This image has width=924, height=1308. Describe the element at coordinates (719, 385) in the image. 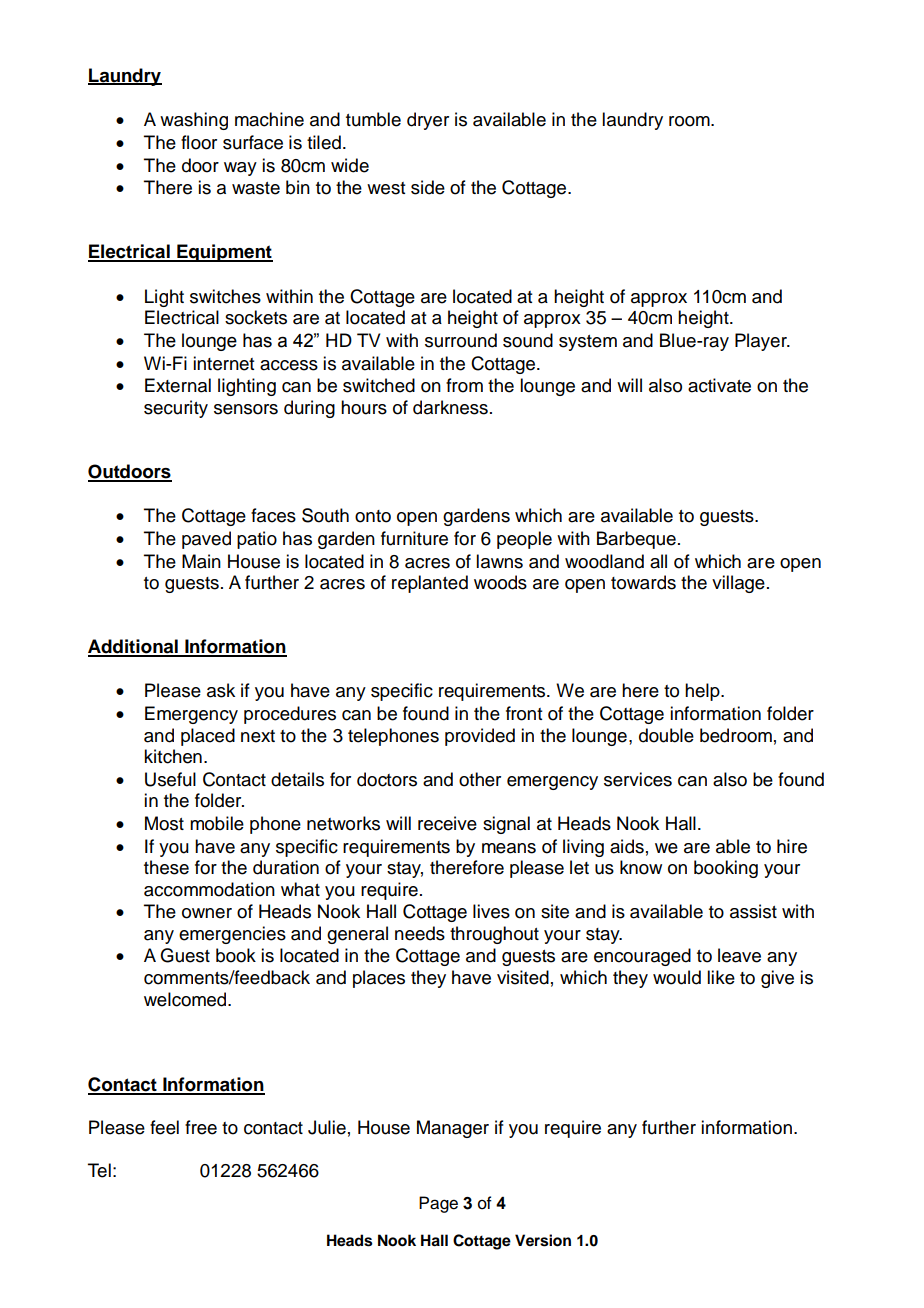

I see `activate` at that location.
